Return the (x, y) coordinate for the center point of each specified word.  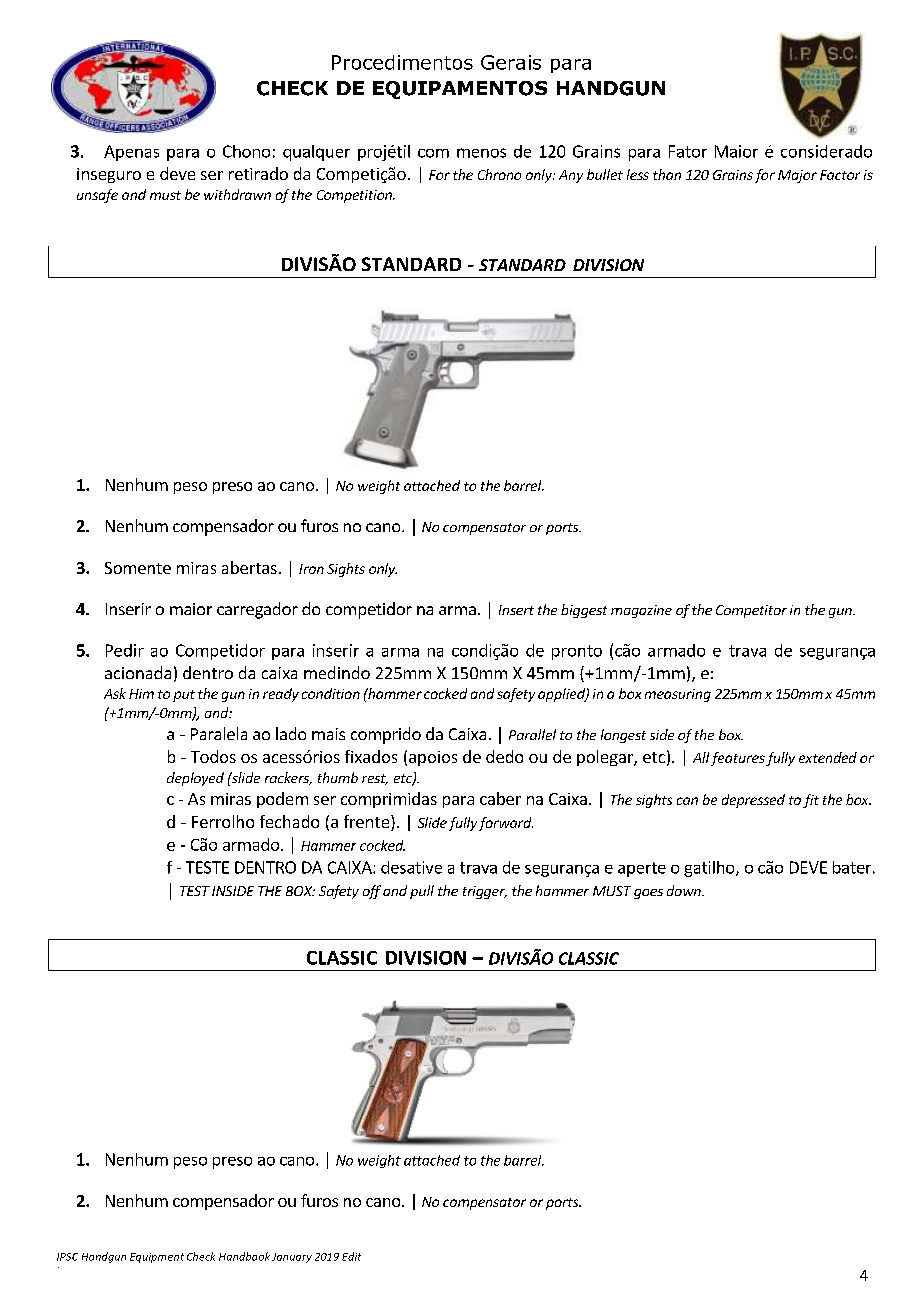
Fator (688, 151)
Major (797, 176)
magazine (641, 611)
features (738, 759)
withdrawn (237, 194)
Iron (311, 569)
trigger (485, 892)
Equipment (157, 1258)
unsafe (97, 196)
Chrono (499, 174)
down (685, 890)
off (372, 892)
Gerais (511, 62)
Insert (516, 610)
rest (375, 779)
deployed (195, 779)
